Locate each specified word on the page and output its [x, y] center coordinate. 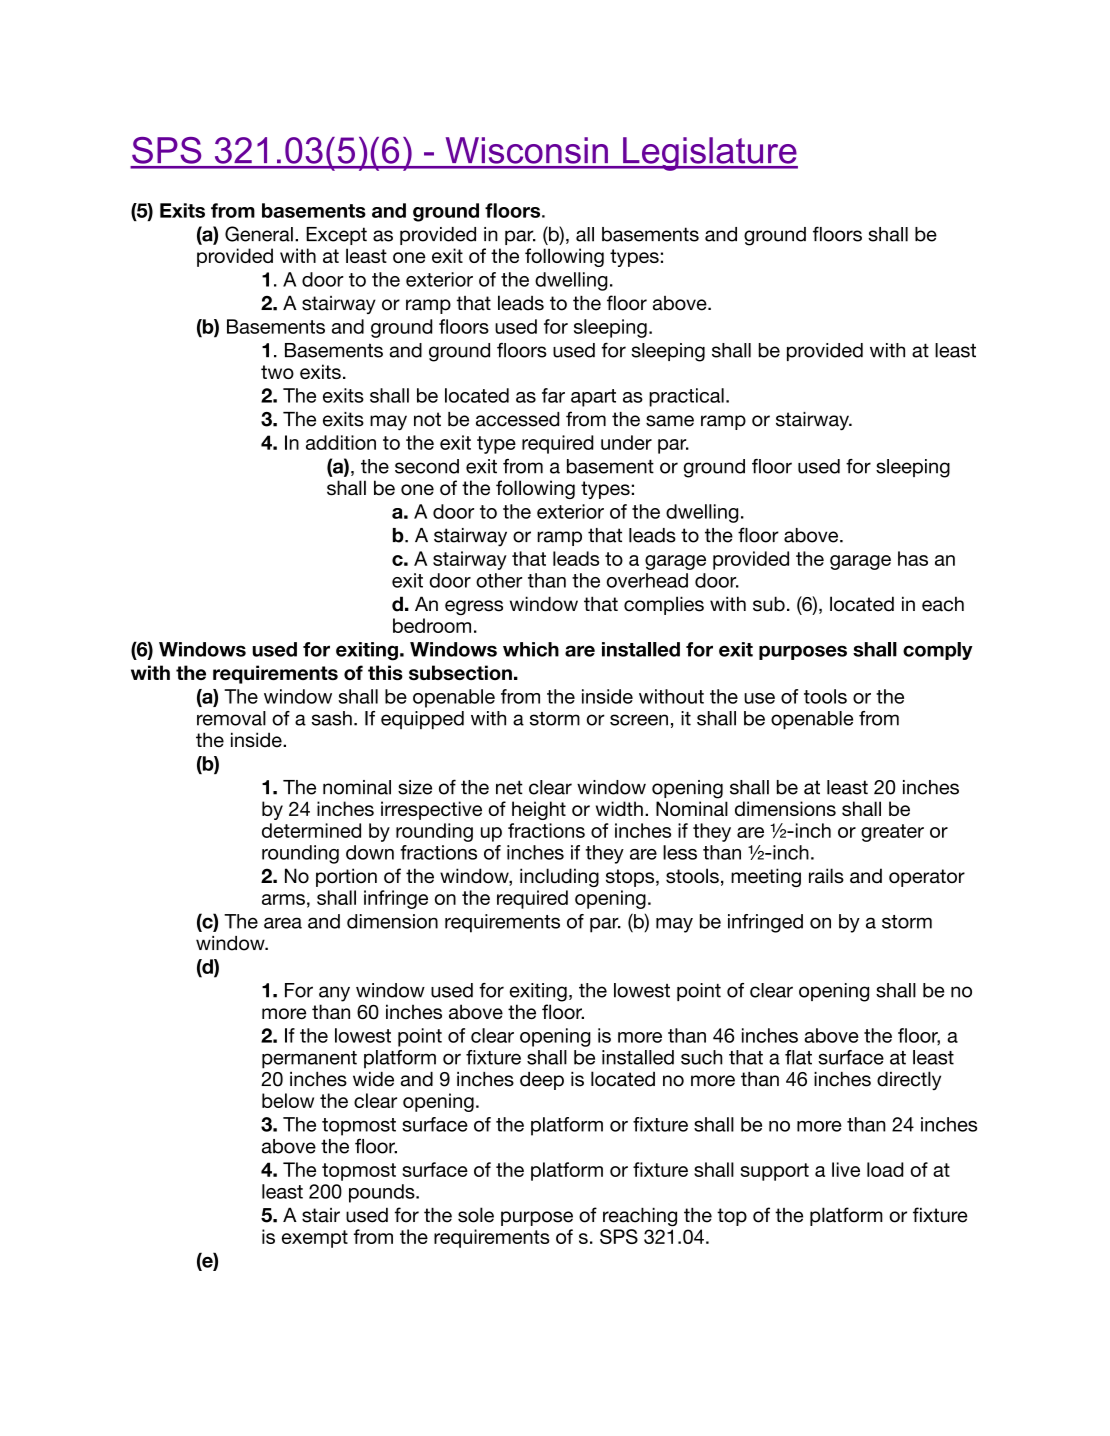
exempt [315, 1239]
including [559, 877]
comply [938, 651]
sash [332, 718]
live [846, 1169]
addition [341, 442]
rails [826, 876]
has [913, 558]
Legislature [709, 154]
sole [476, 1215]
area [283, 923]
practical [686, 397]
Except [336, 236]
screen [639, 720]
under [626, 442]
